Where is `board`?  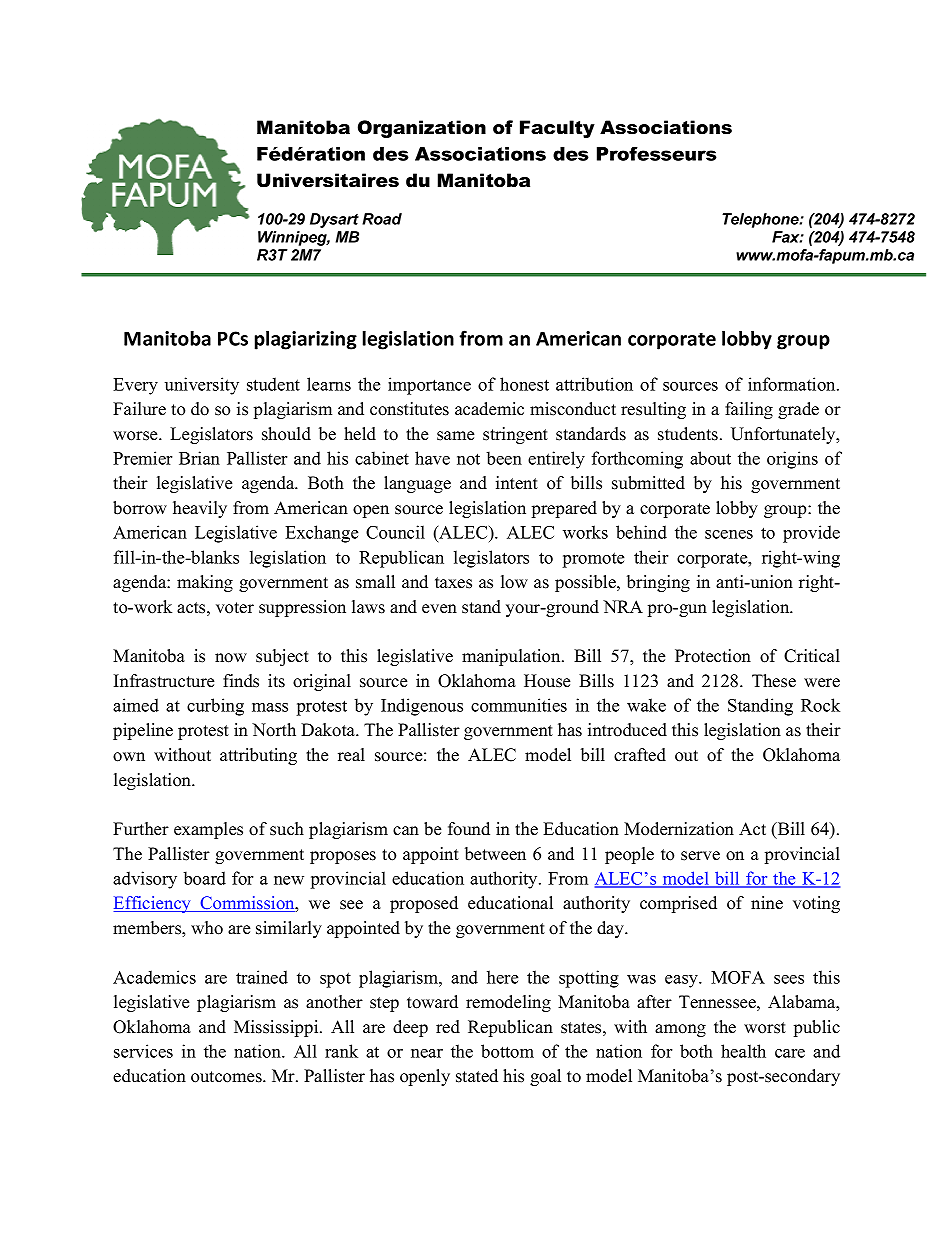
board is located at coordinates (205, 878).
